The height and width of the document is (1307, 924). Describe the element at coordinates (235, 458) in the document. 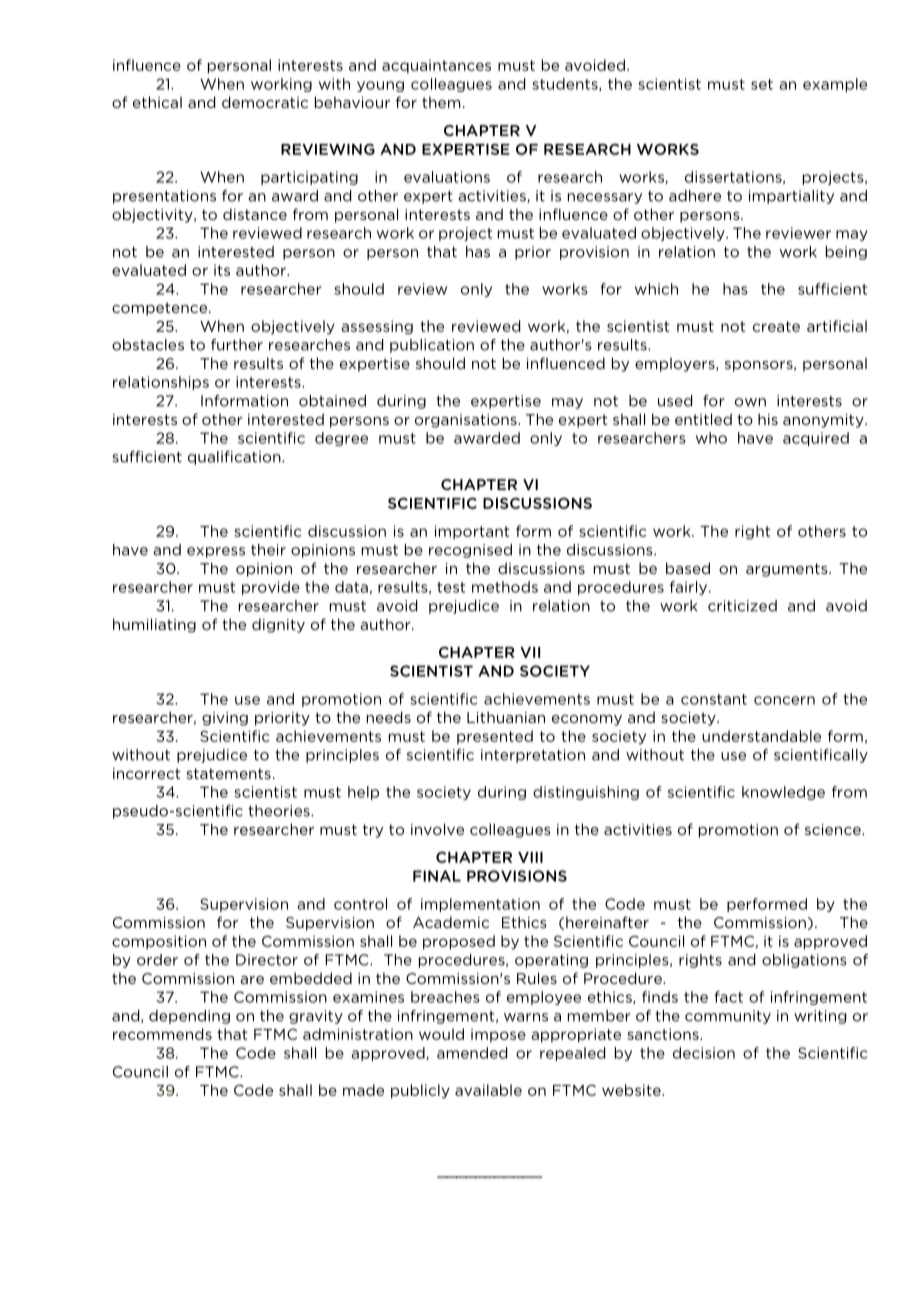

I see `qualification` at that location.
